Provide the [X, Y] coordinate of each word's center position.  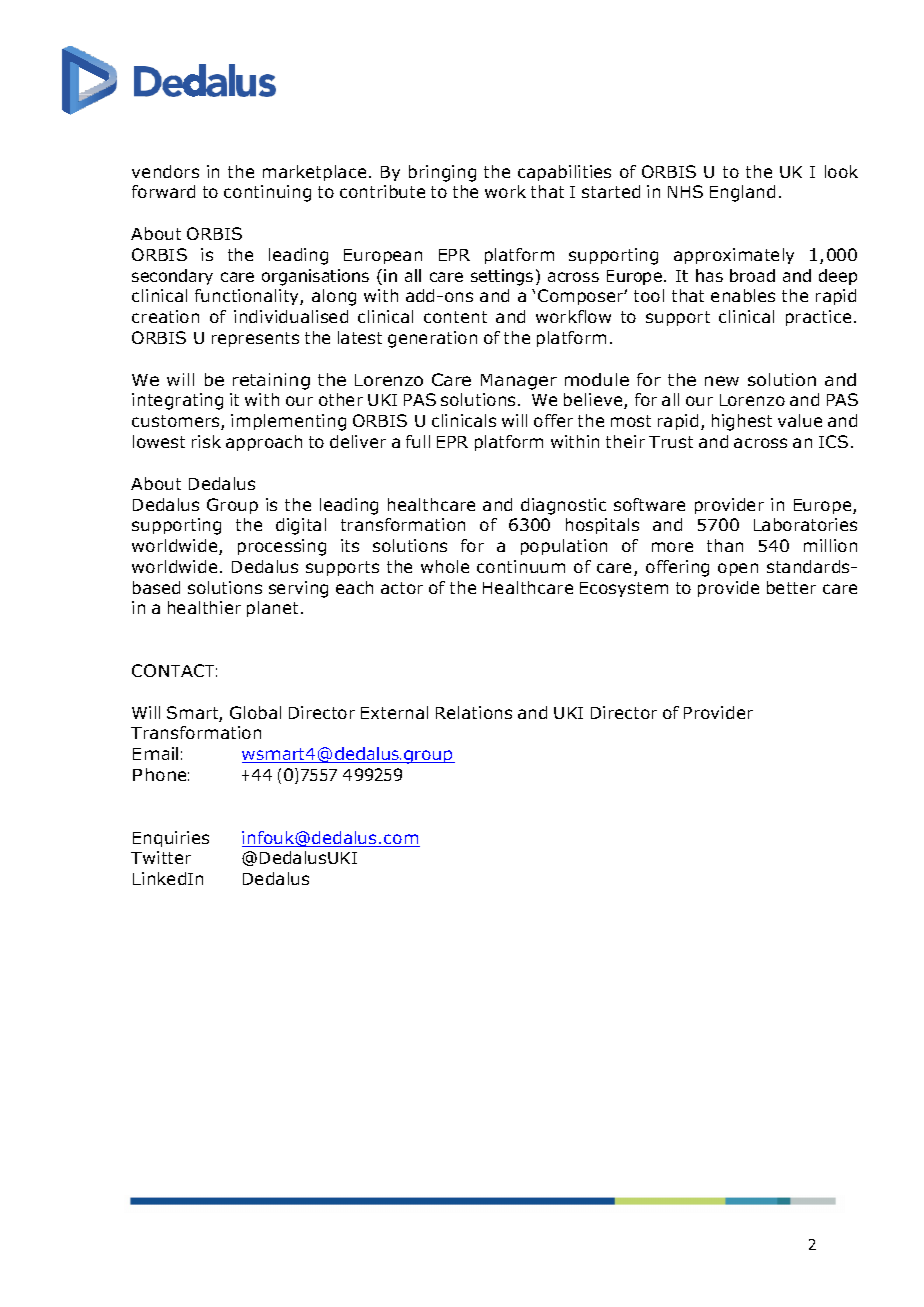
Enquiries [171, 839]
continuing [267, 193]
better [791, 587]
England [742, 193]
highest [742, 422]
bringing [442, 173]
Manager [519, 382]
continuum [521, 566]
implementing [288, 422]
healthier [204, 607]
